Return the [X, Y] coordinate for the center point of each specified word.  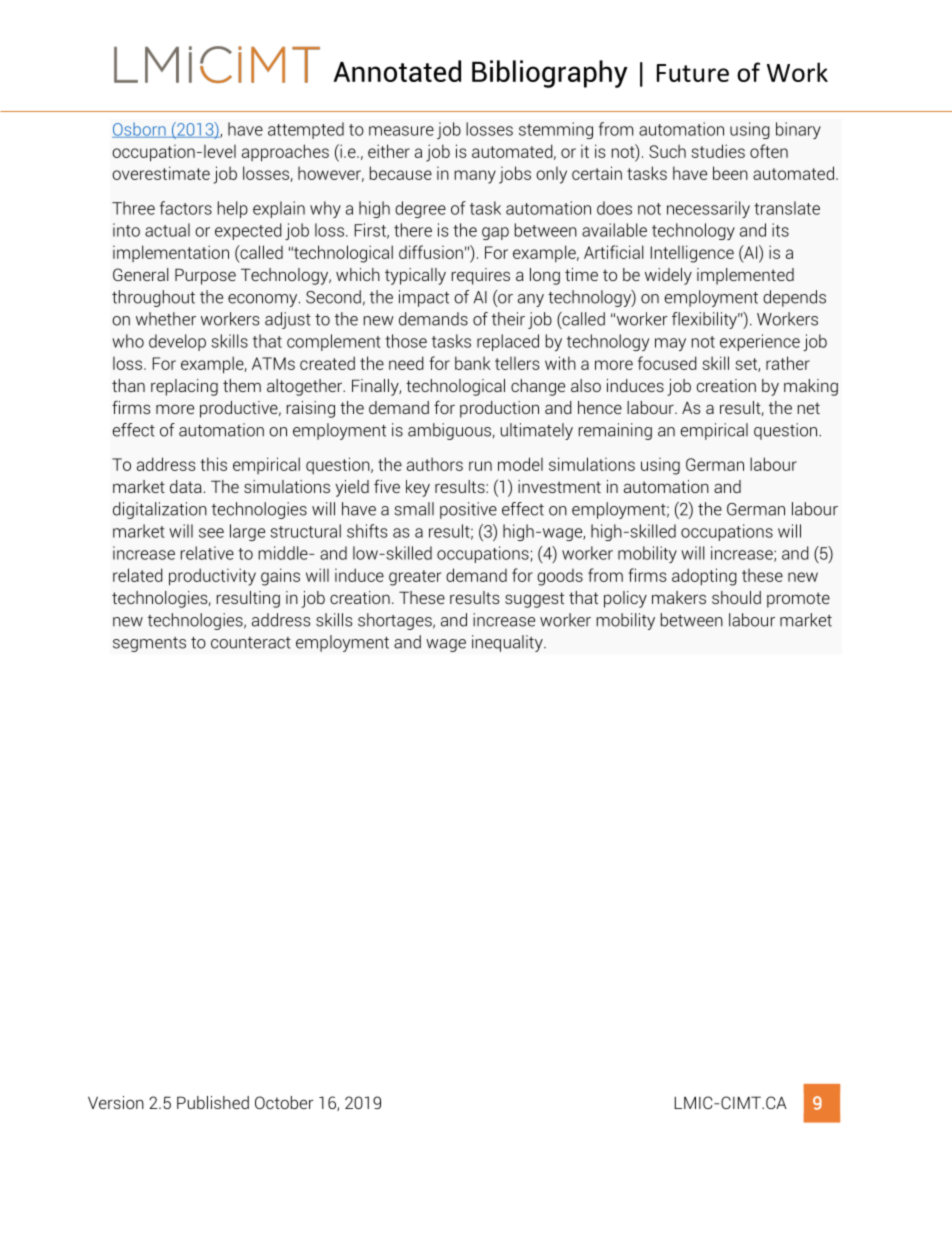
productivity [212, 577]
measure [401, 131]
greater [415, 578]
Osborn [140, 130]
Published [213, 1102]
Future [693, 73]
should [736, 597]
